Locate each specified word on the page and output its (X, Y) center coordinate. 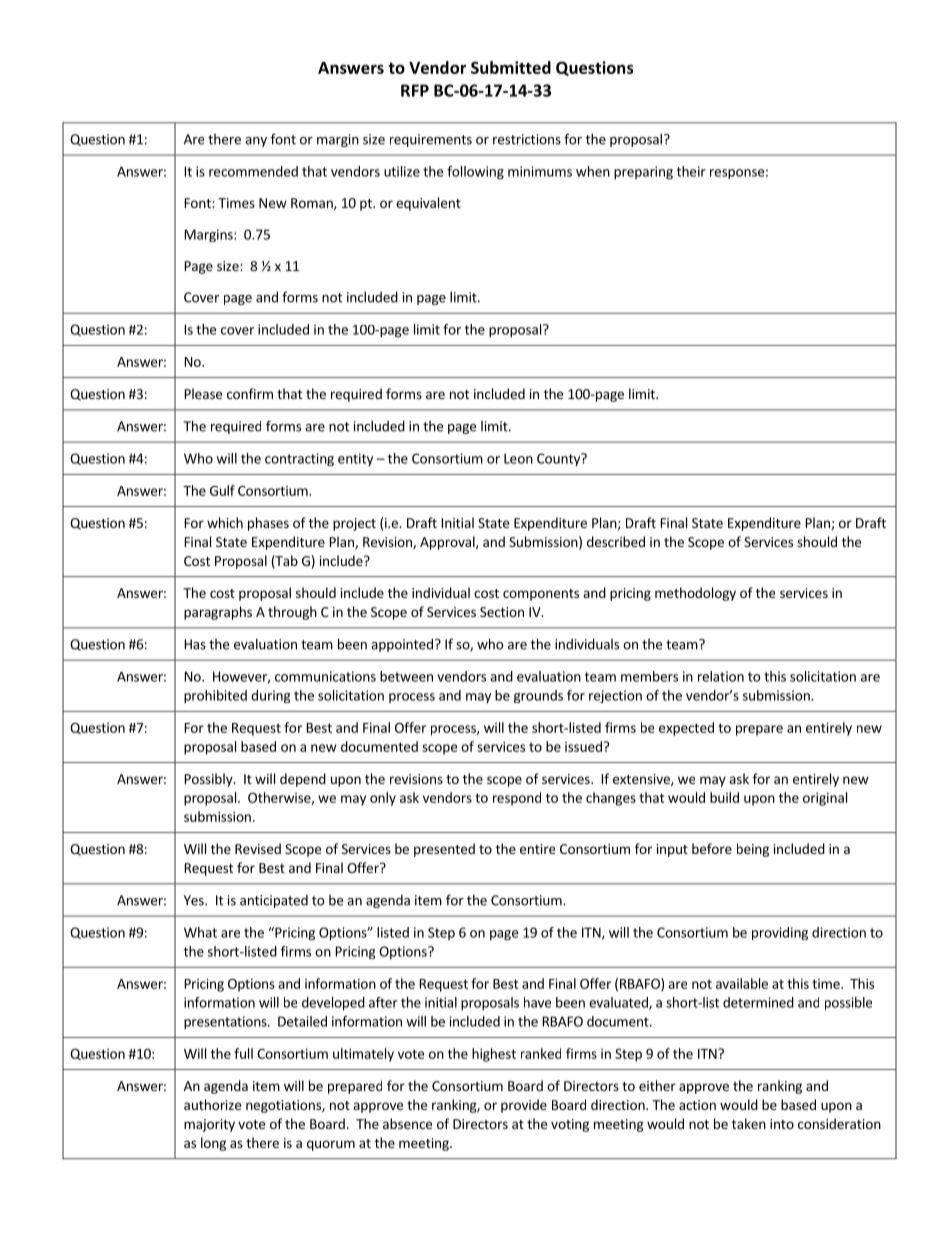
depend (303, 780)
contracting (299, 459)
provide (524, 1106)
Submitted (511, 67)
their (691, 171)
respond (517, 799)
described (616, 541)
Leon (518, 458)
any (256, 142)
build (724, 797)
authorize (212, 1104)
